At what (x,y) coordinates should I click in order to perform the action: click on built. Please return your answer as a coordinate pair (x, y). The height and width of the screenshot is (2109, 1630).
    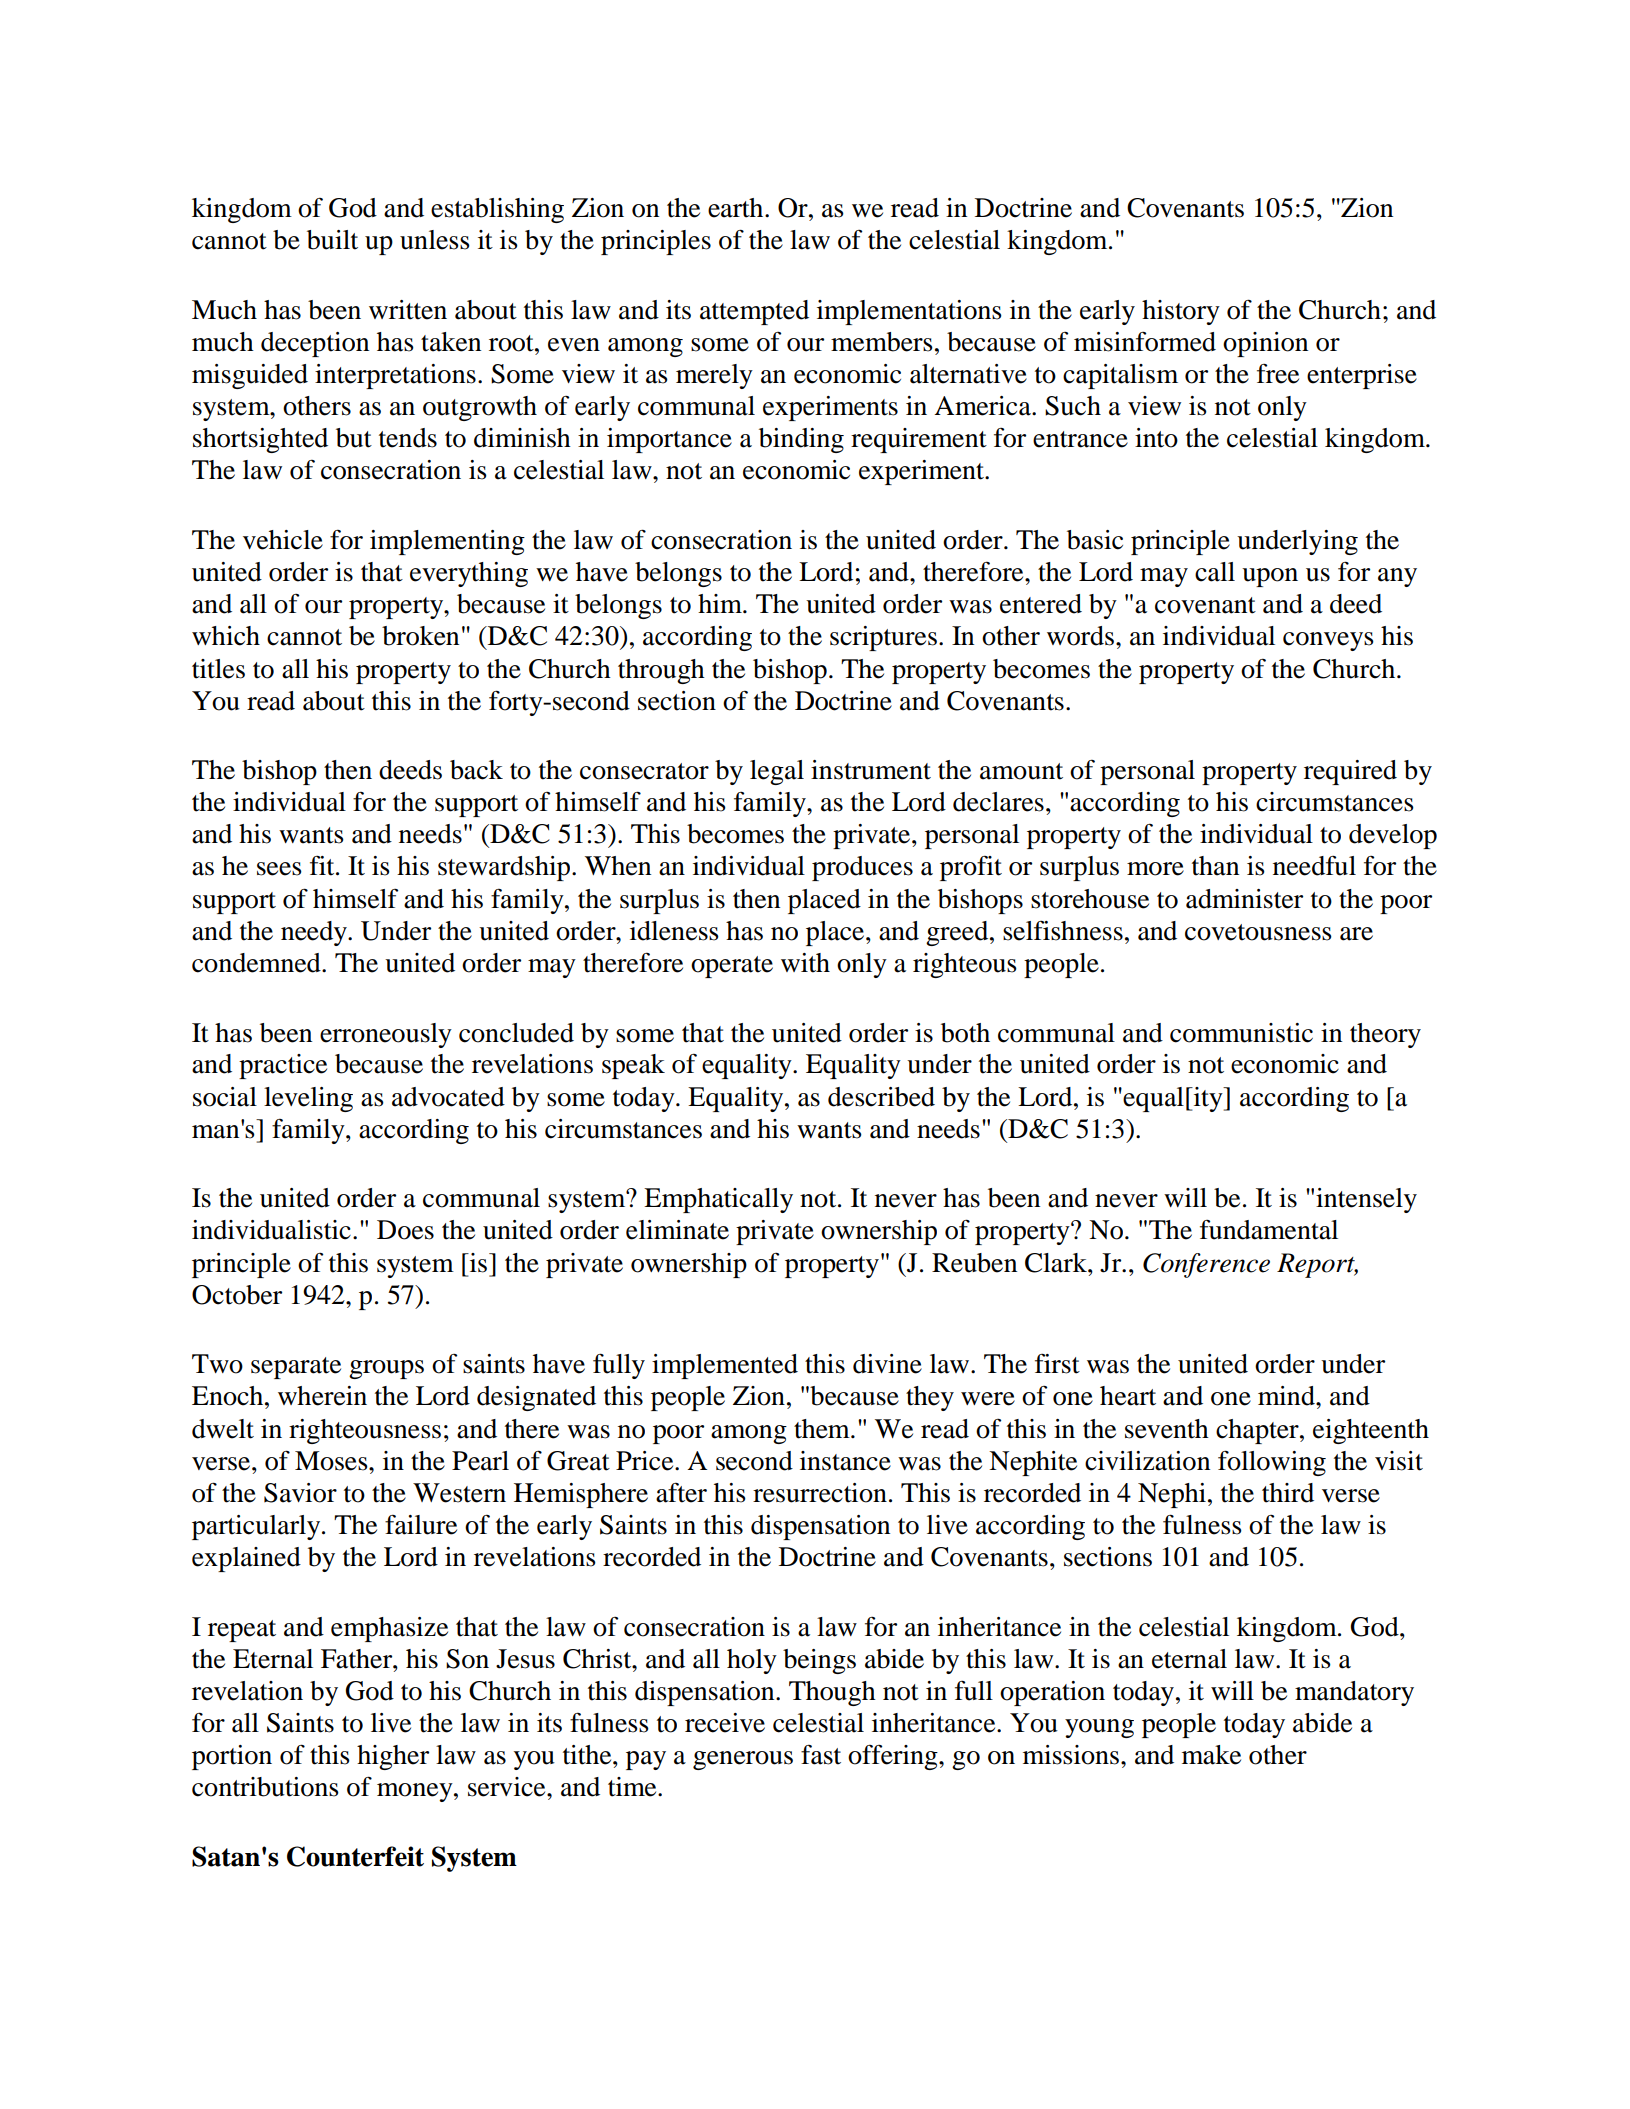
    Looking at the image, I should click on (332, 240).
